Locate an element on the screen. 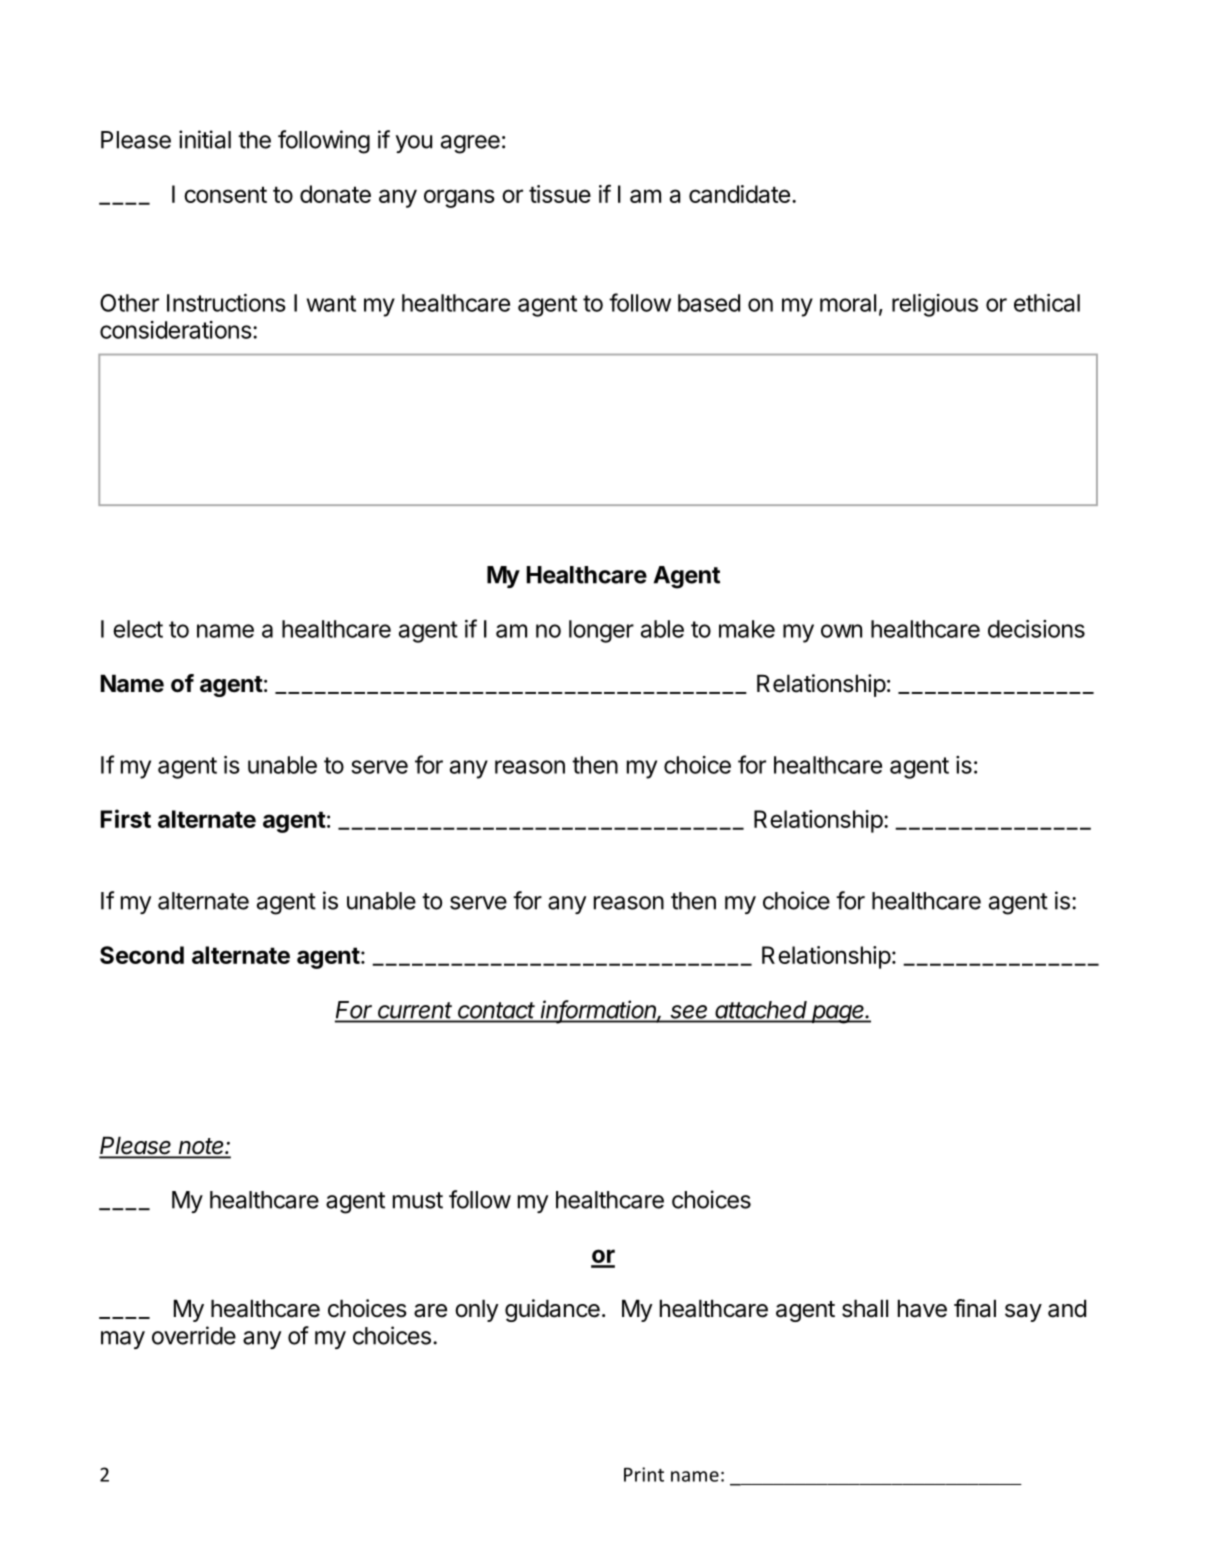 The image size is (1206, 1560). override is located at coordinates (194, 1335).
